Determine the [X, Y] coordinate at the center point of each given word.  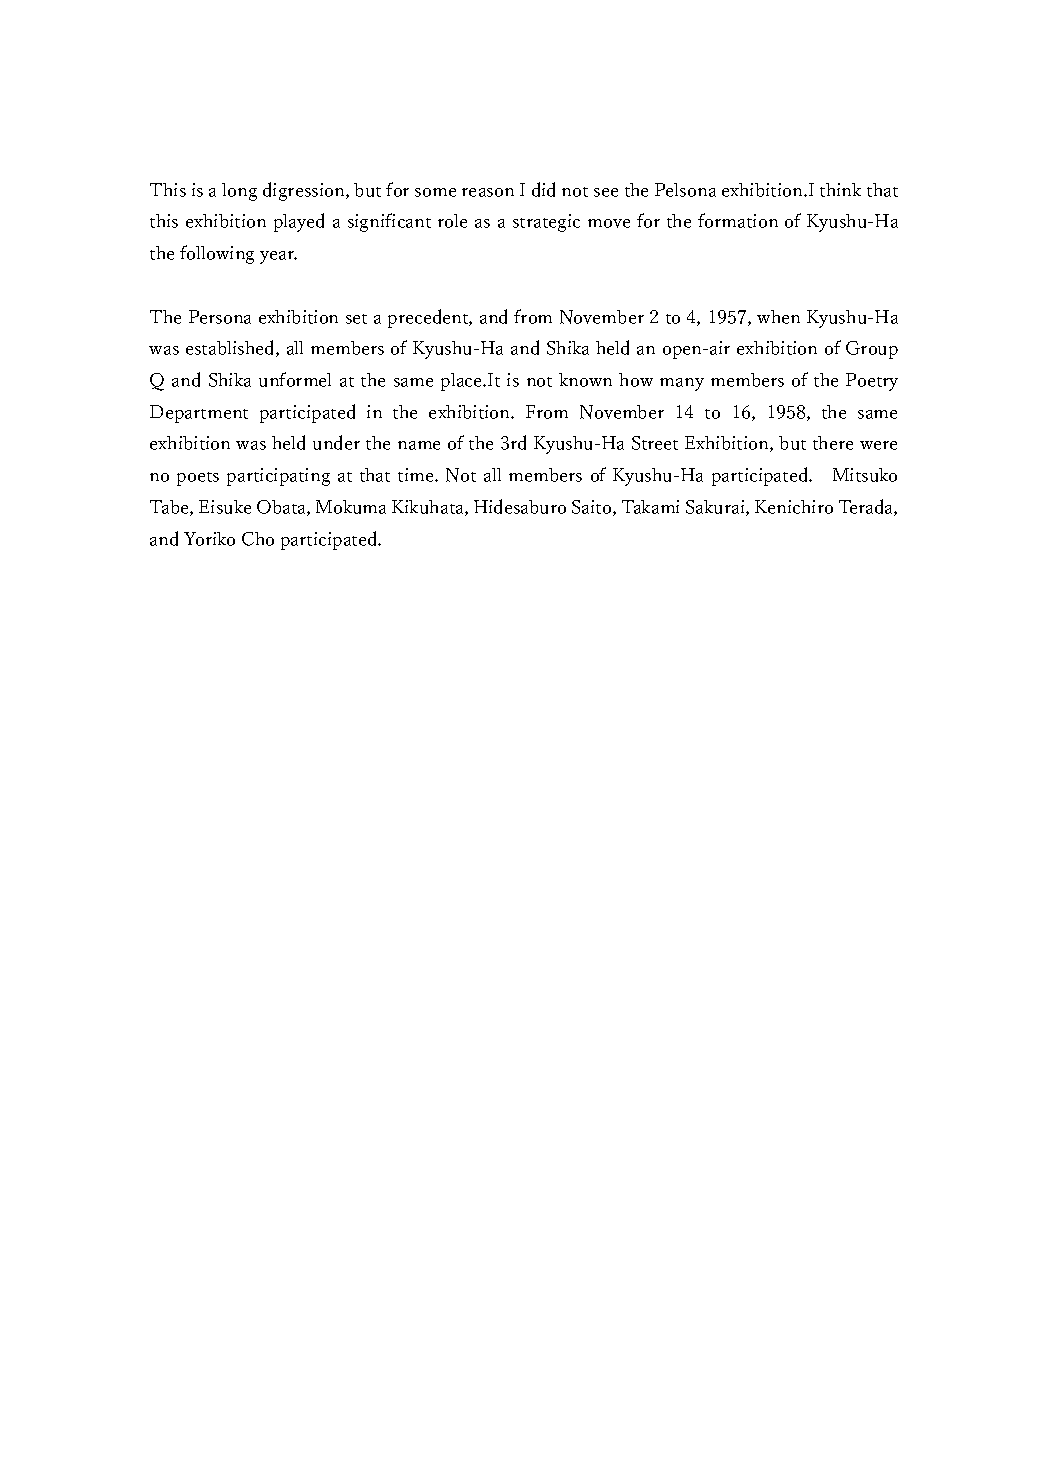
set [356, 319]
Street [655, 443]
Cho [258, 539]
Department [199, 414]
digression [305, 191]
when [778, 317]
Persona [220, 317]
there [833, 443]
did [543, 189]
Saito [593, 508]
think [840, 190]
